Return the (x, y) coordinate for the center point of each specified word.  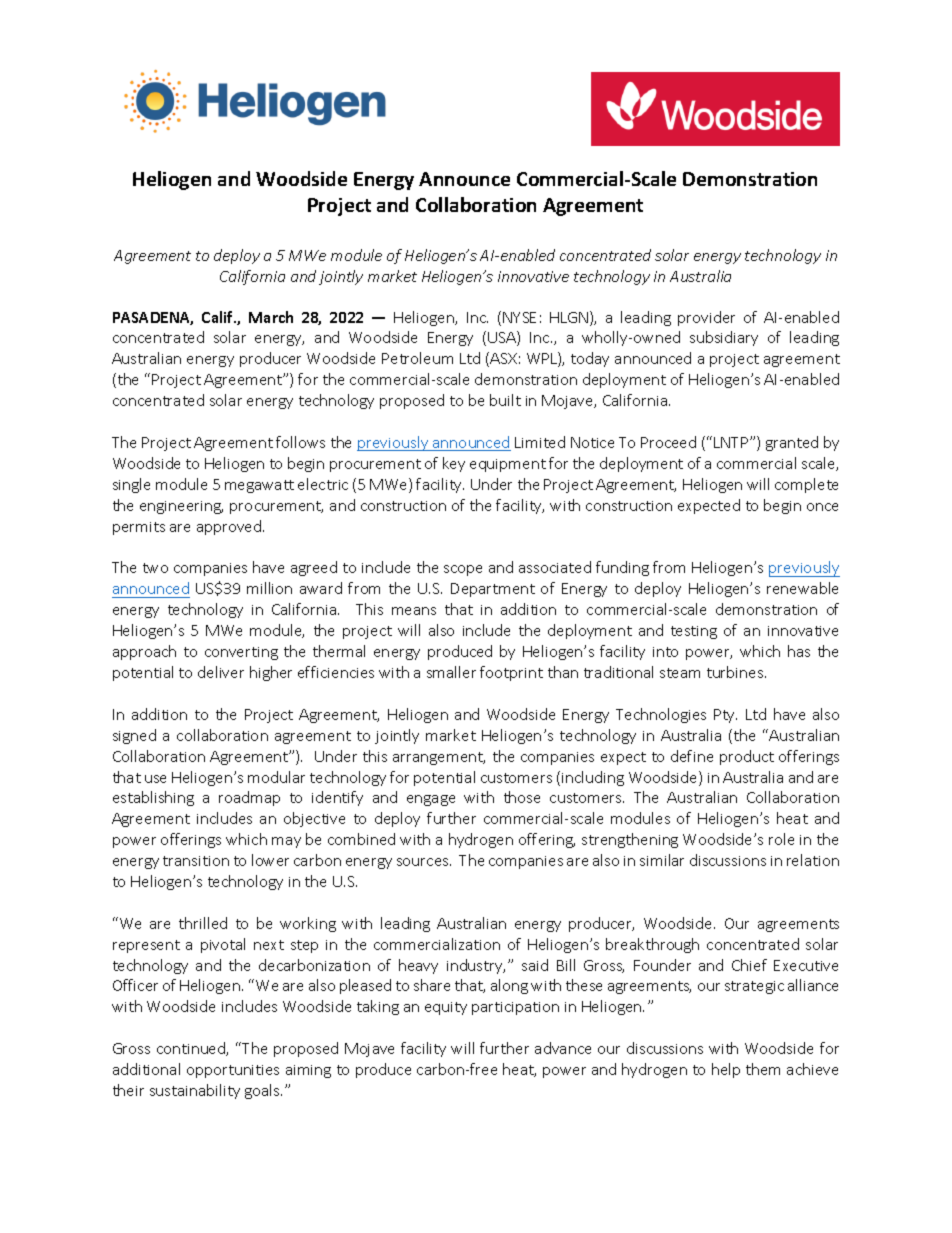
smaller (451, 672)
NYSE (519, 317)
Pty (725, 716)
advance (563, 1048)
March (271, 317)
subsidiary (724, 338)
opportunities (233, 1071)
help (726, 1070)
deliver (221, 672)
